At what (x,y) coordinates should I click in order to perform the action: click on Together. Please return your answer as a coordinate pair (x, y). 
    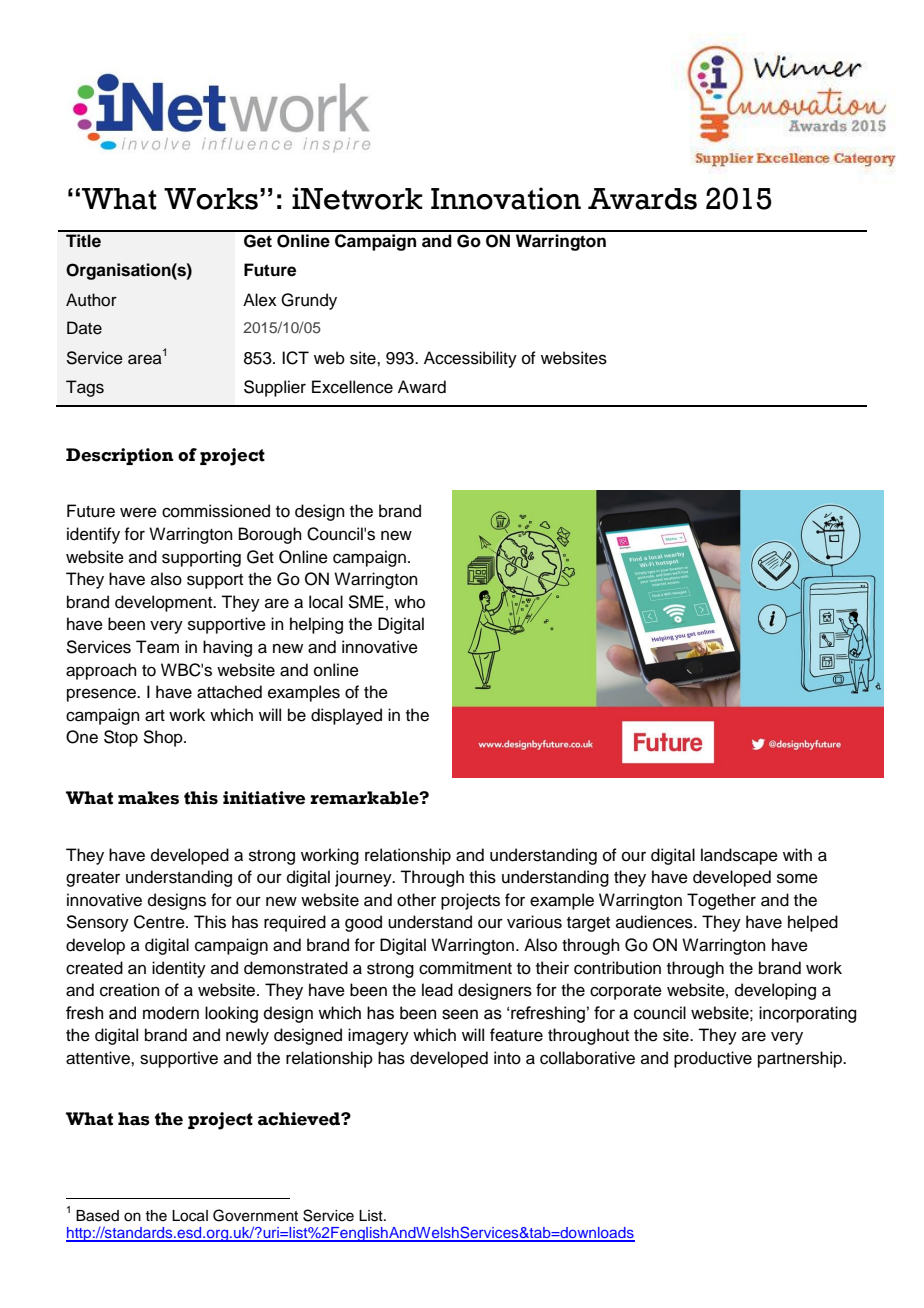
    Looking at the image, I should click on (721, 901).
